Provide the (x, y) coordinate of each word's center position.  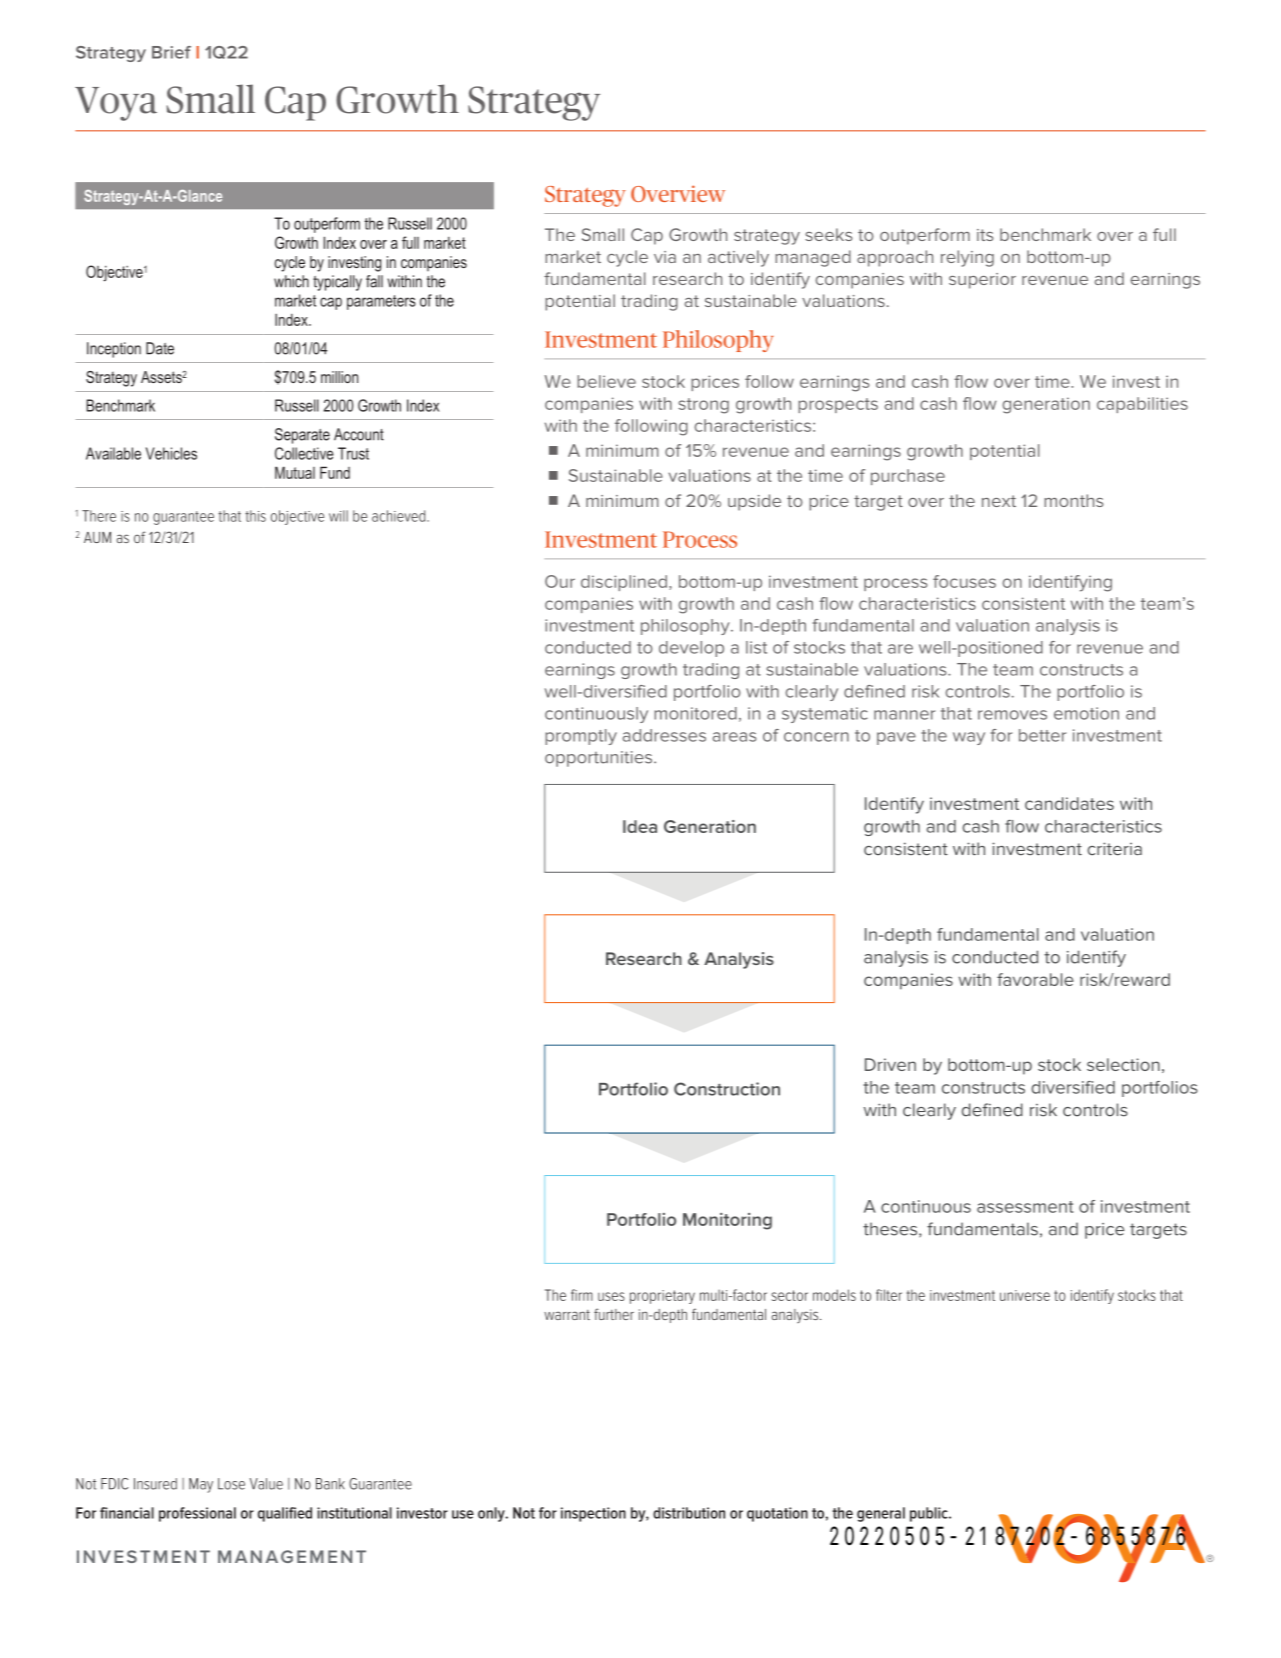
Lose (231, 1484)
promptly (581, 737)
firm (582, 1295)
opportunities (600, 759)
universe (1025, 1295)
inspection (593, 1514)
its (985, 235)
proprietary (662, 1297)
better (1042, 735)
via (665, 257)
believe (606, 381)
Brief (171, 52)
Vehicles (171, 453)
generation (1046, 405)
